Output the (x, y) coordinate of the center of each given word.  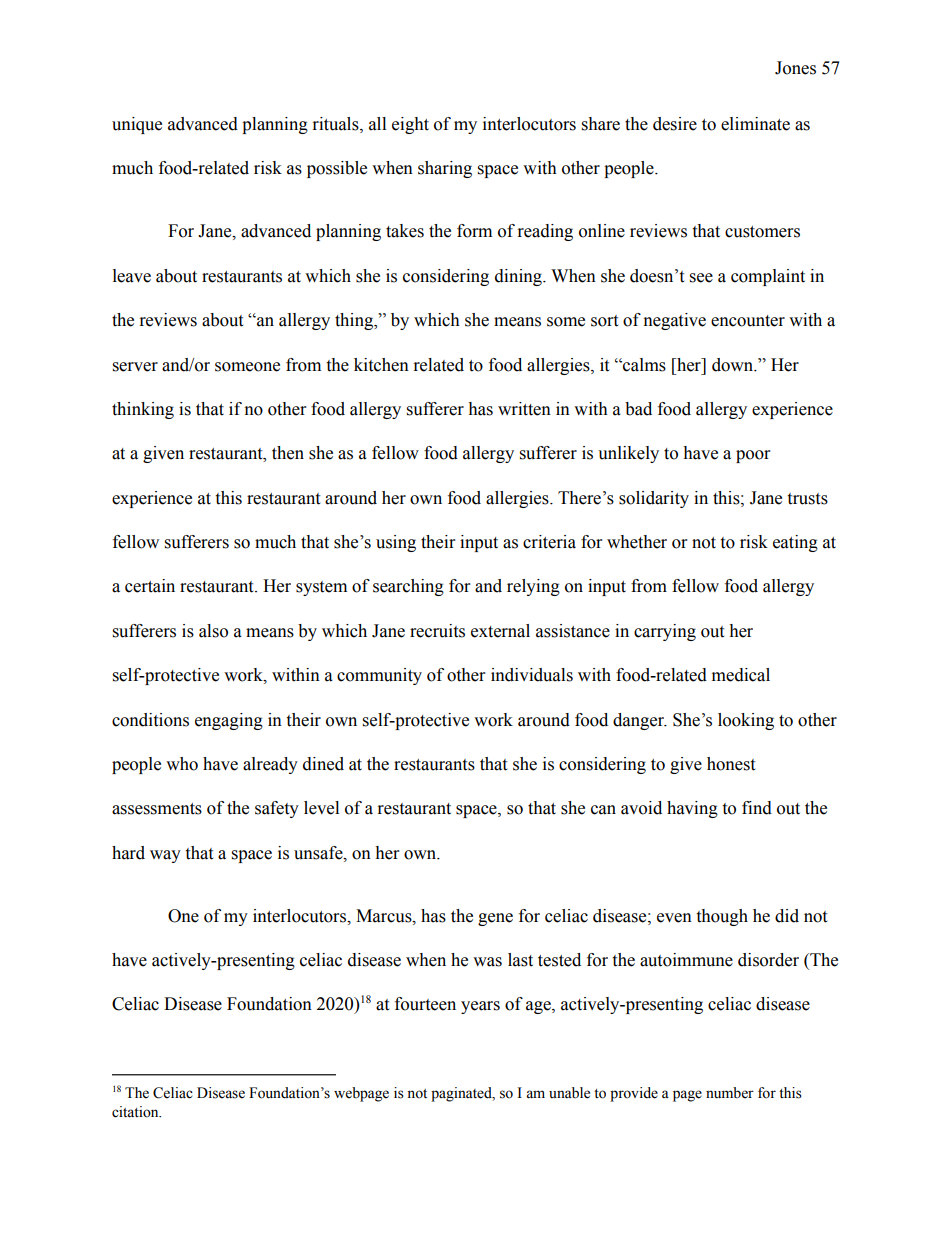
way (165, 856)
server (135, 367)
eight (410, 125)
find (757, 808)
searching (408, 587)
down (734, 365)
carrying (665, 632)
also (213, 631)
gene (495, 919)
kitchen (381, 365)
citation (136, 1112)
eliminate (755, 124)
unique (137, 125)
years (480, 1007)
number (730, 1093)
